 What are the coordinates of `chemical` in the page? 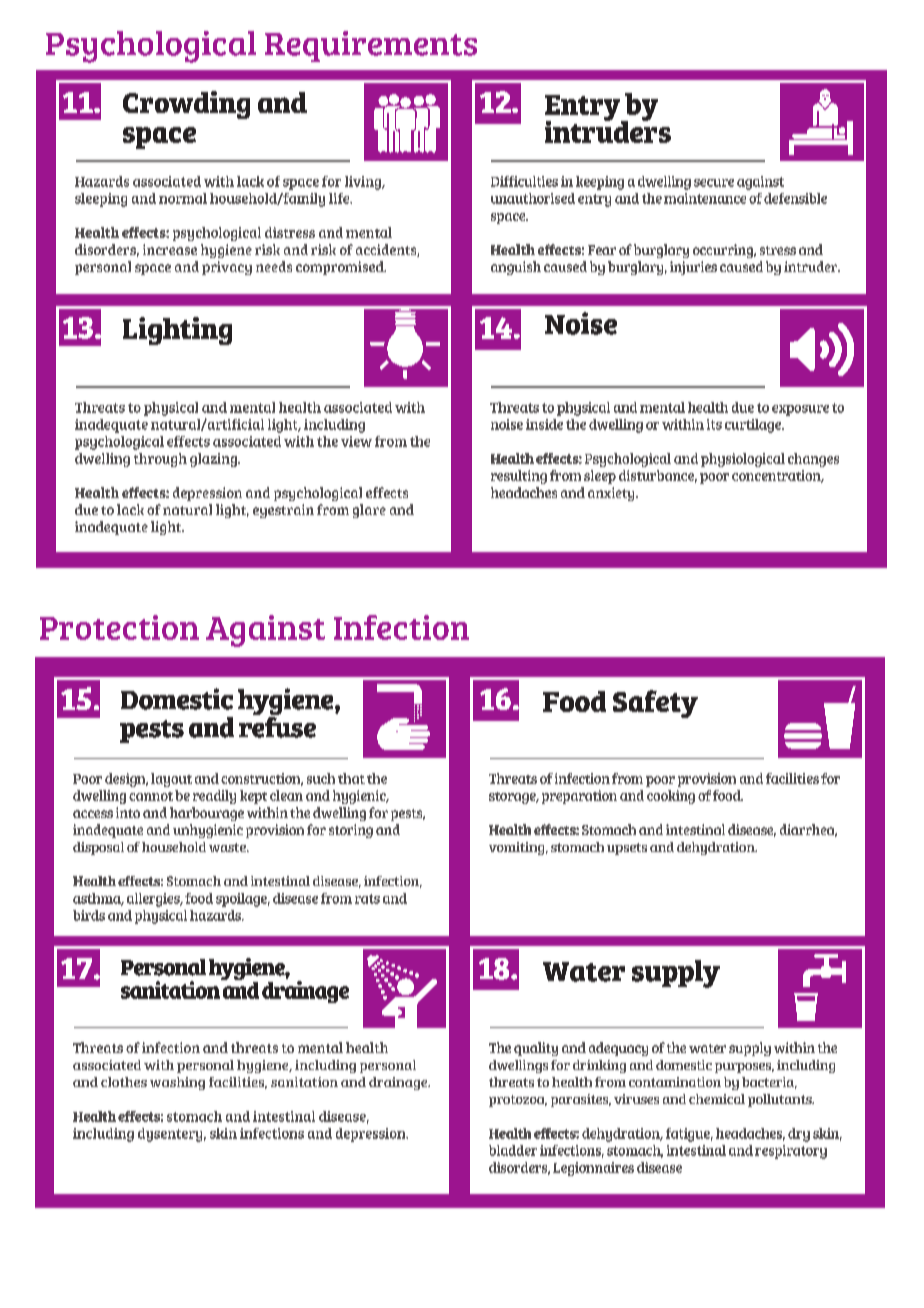 It's located at (717, 1099).
